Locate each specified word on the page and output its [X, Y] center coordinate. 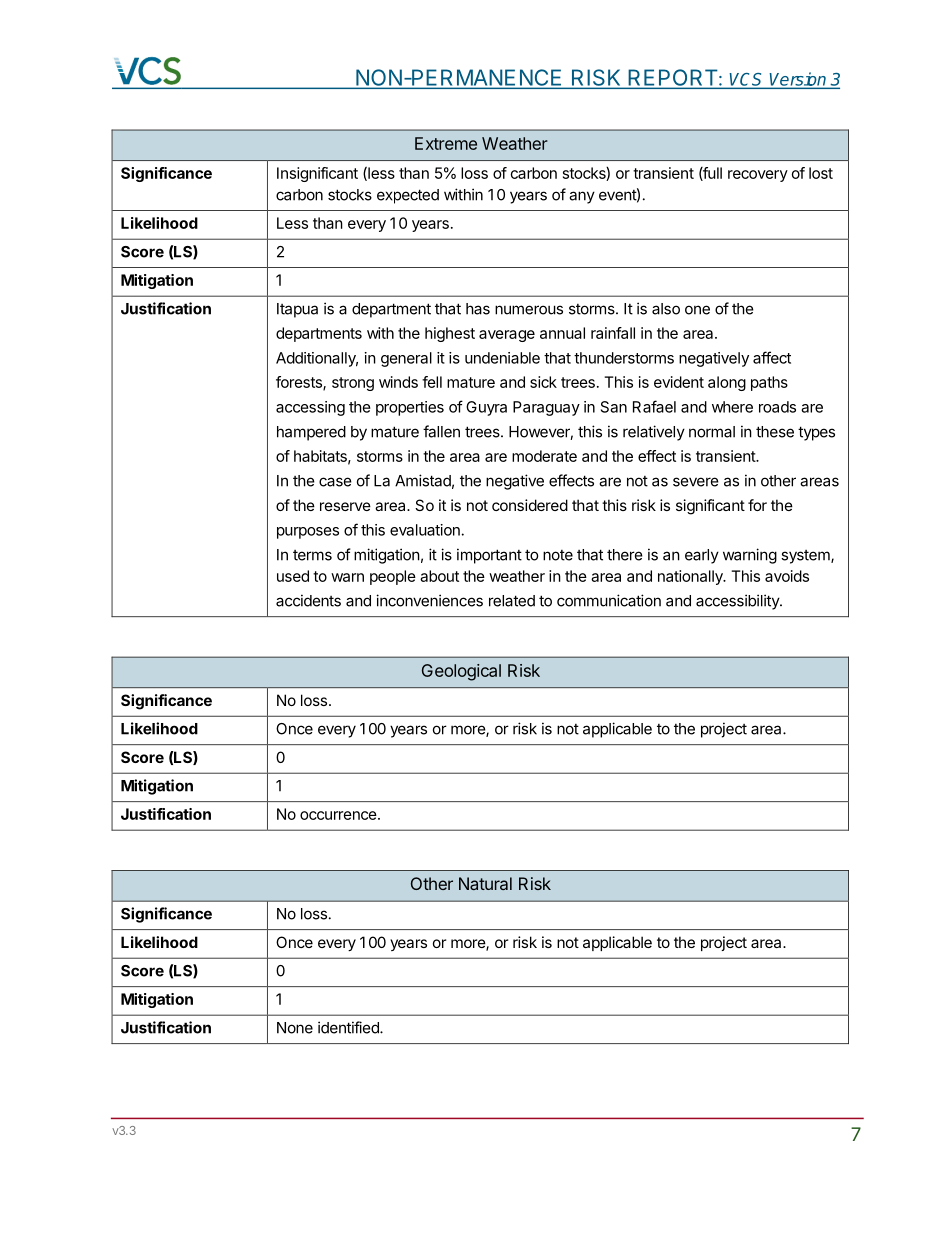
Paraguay [546, 408]
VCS [747, 80]
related [512, 601]
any [582, 197]
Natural [485, 883]
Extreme [446, 143]
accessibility [738, 602]
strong [353, 384]
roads [777, 407]
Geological [461, 672]
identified [349, 1027]
